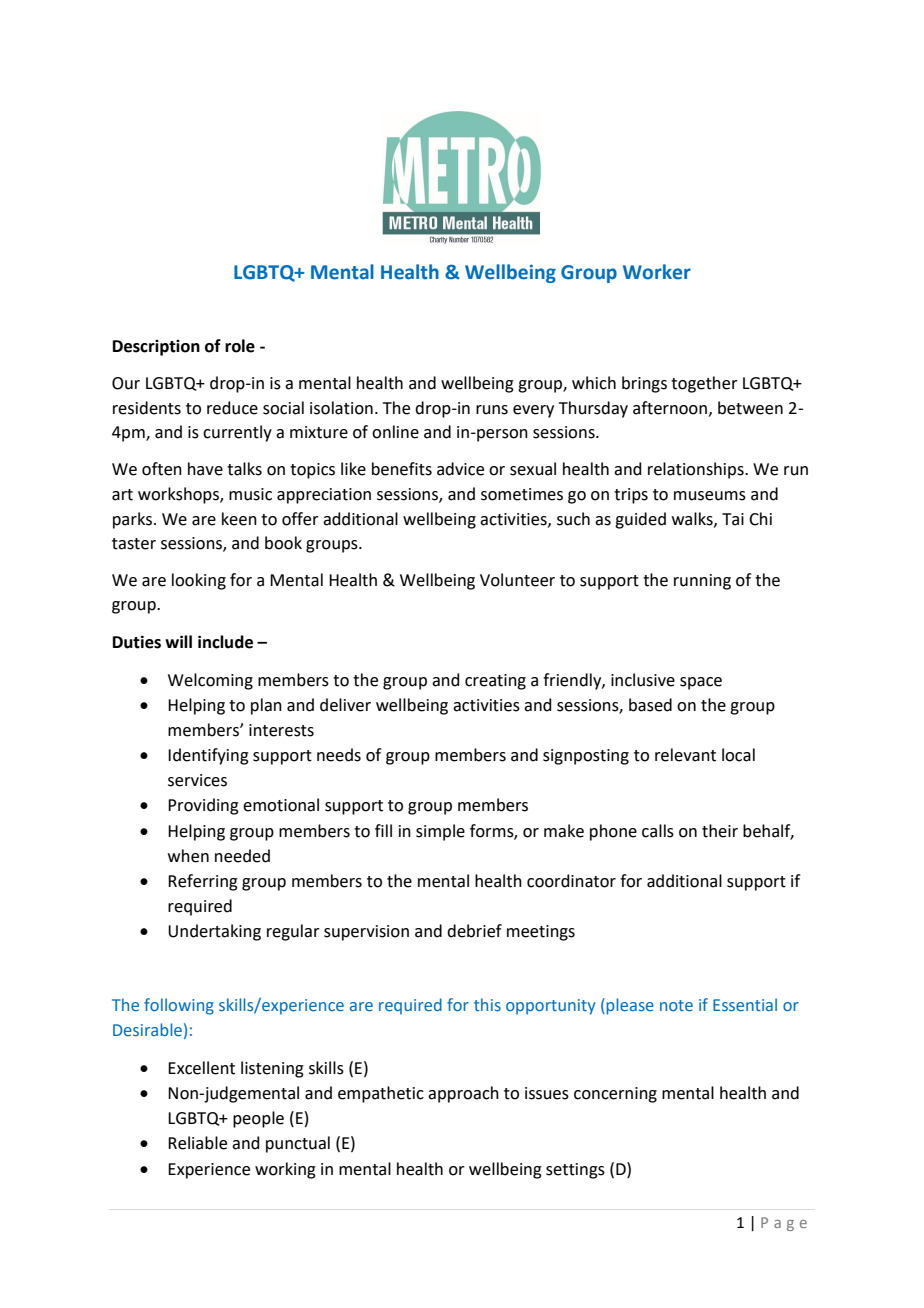  I want to click on calls, so click(658, 831).
